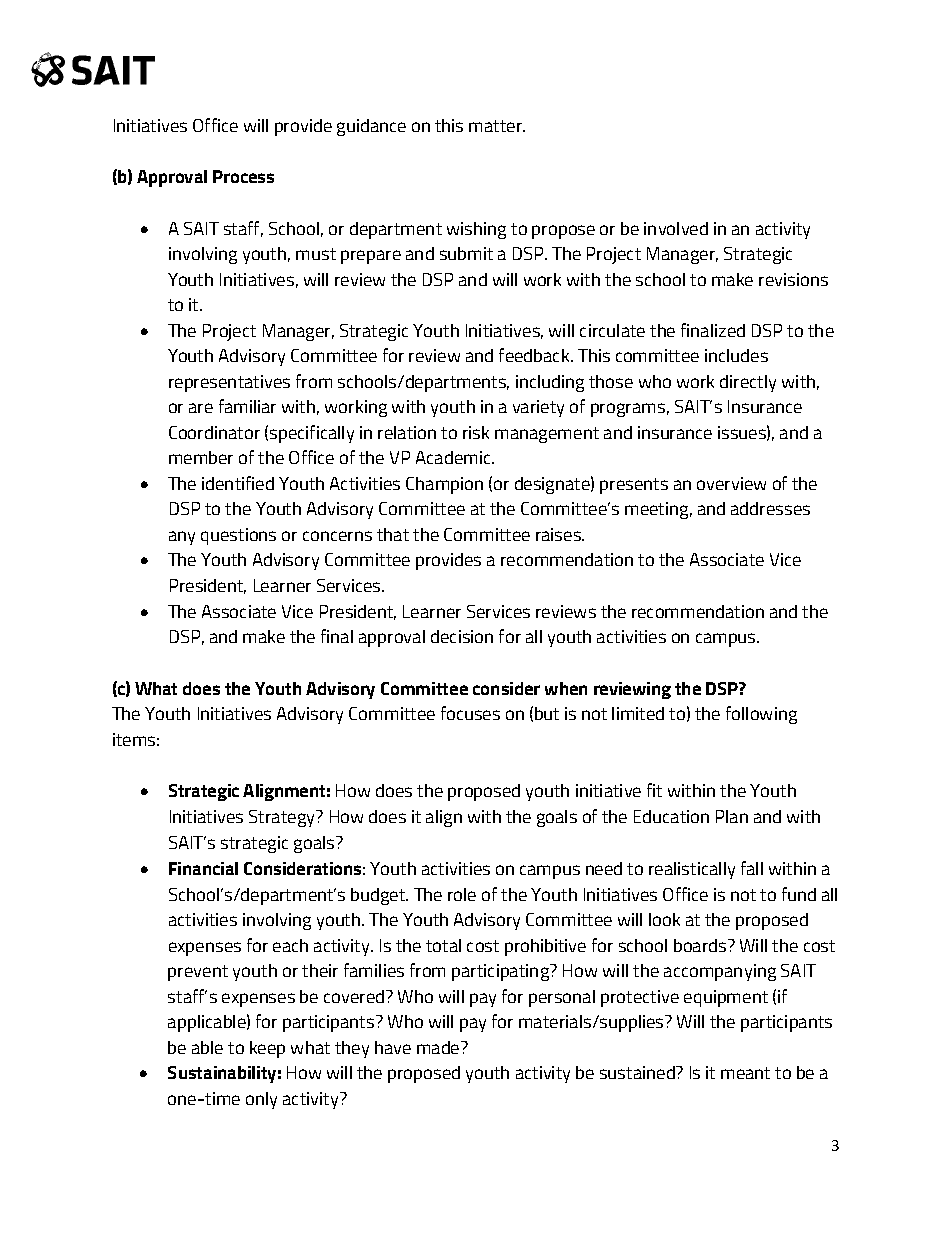 This screenshot has height=1233, width=952. Describe the element at coordinates (676, 228) in the screenshot. I see `involved` at that location.
